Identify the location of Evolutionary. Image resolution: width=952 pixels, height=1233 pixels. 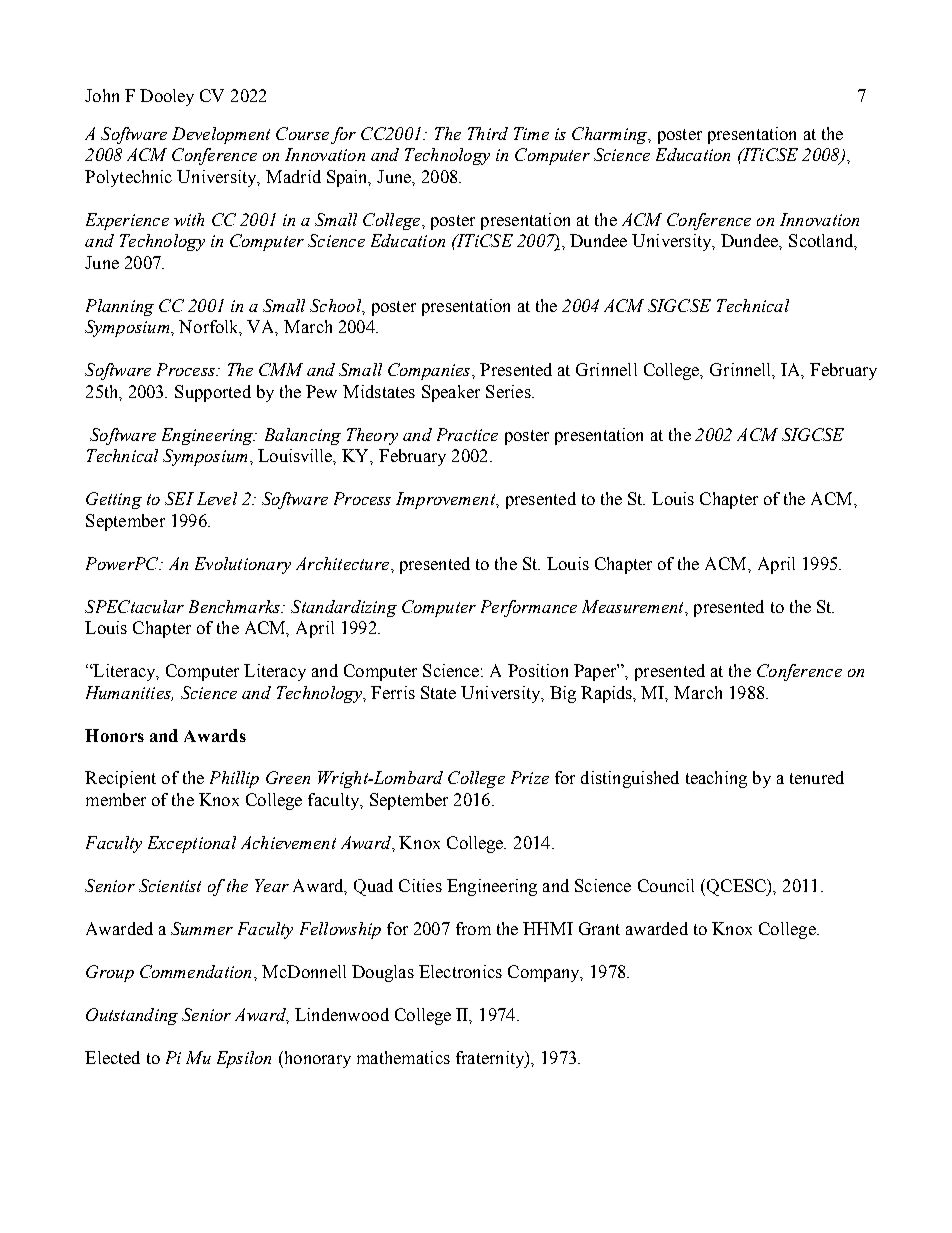
(243, 565).
